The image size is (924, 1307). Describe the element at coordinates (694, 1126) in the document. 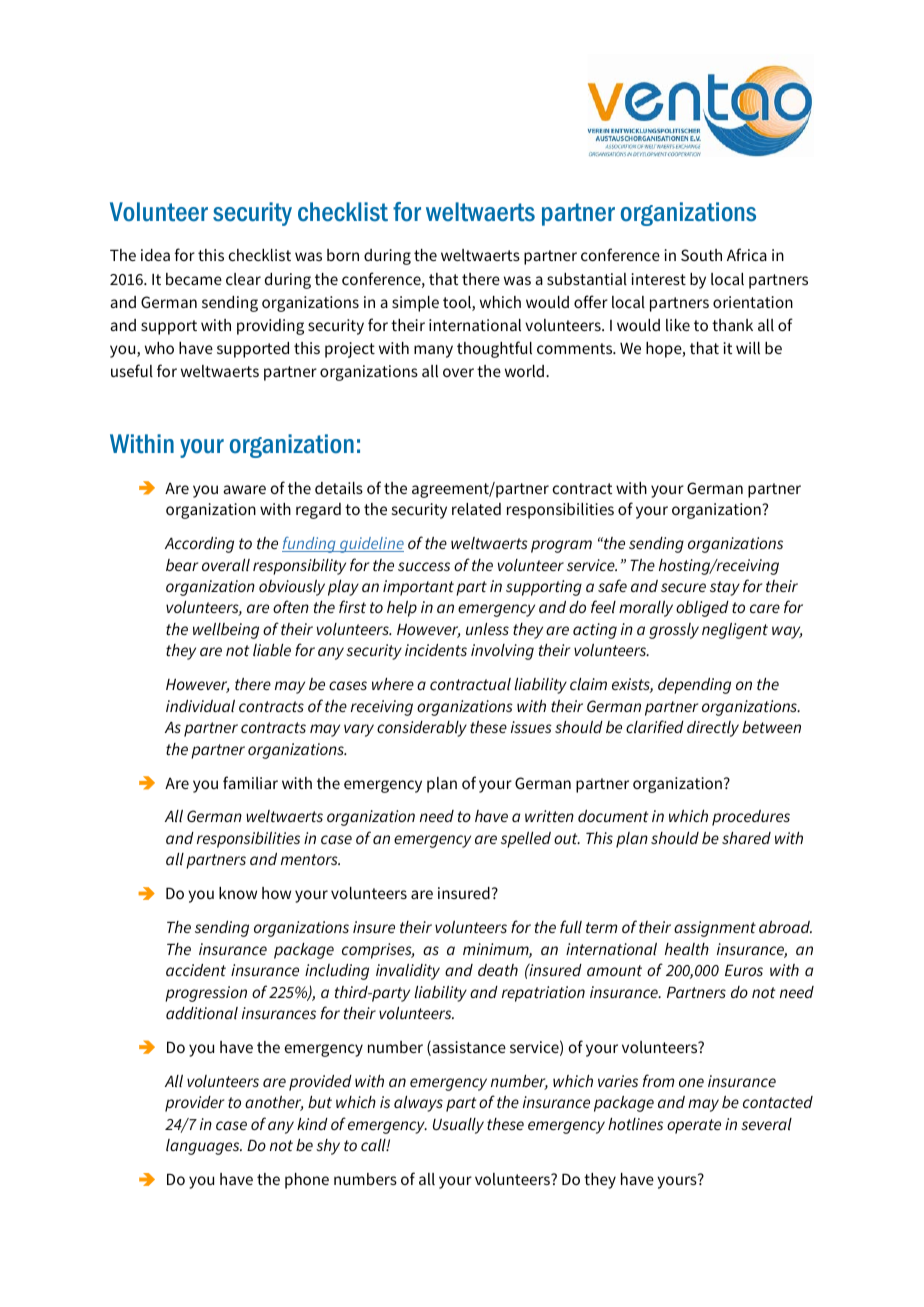

I see `operate` at that location.
